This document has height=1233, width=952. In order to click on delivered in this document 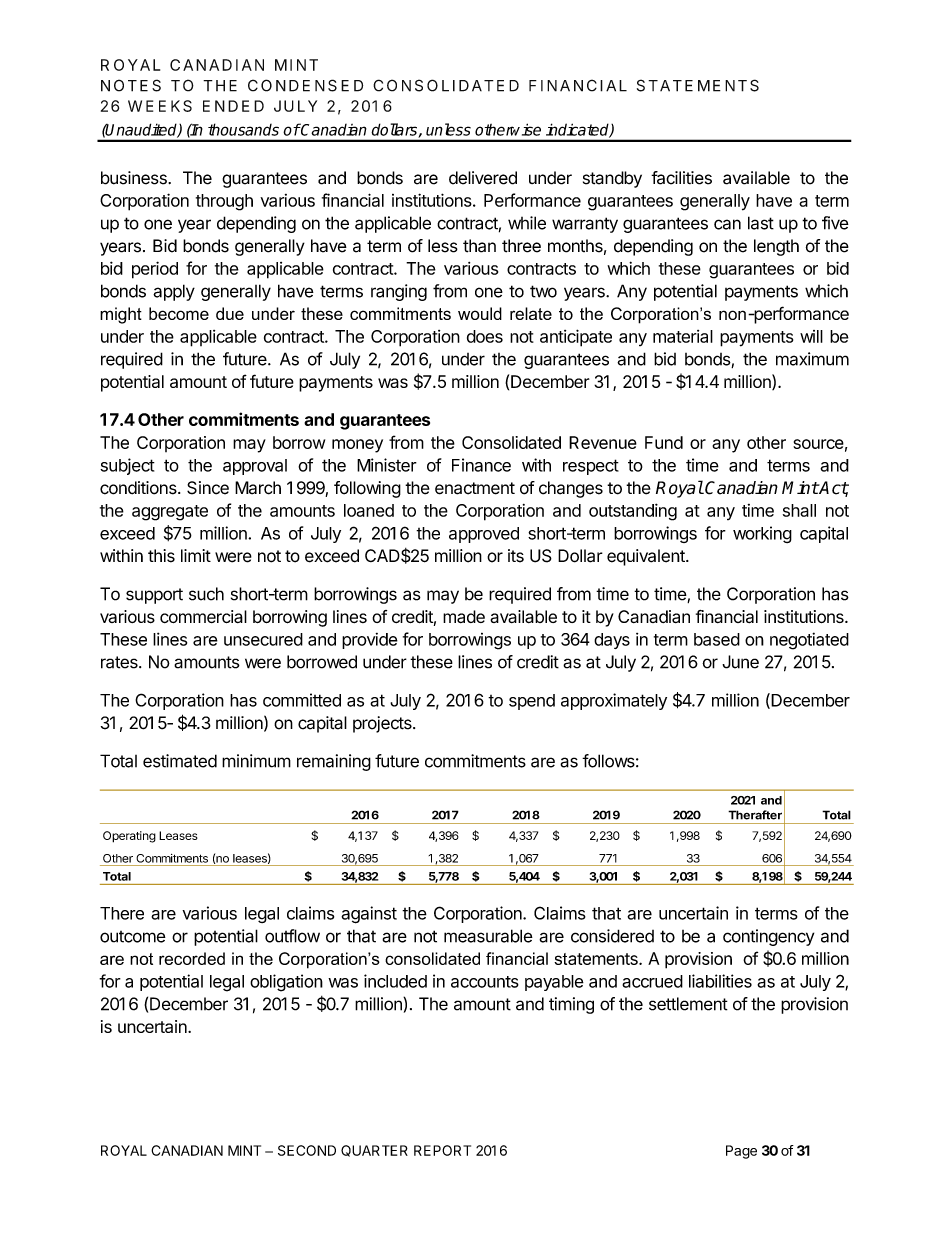, I will do `click(483, 178)`.
